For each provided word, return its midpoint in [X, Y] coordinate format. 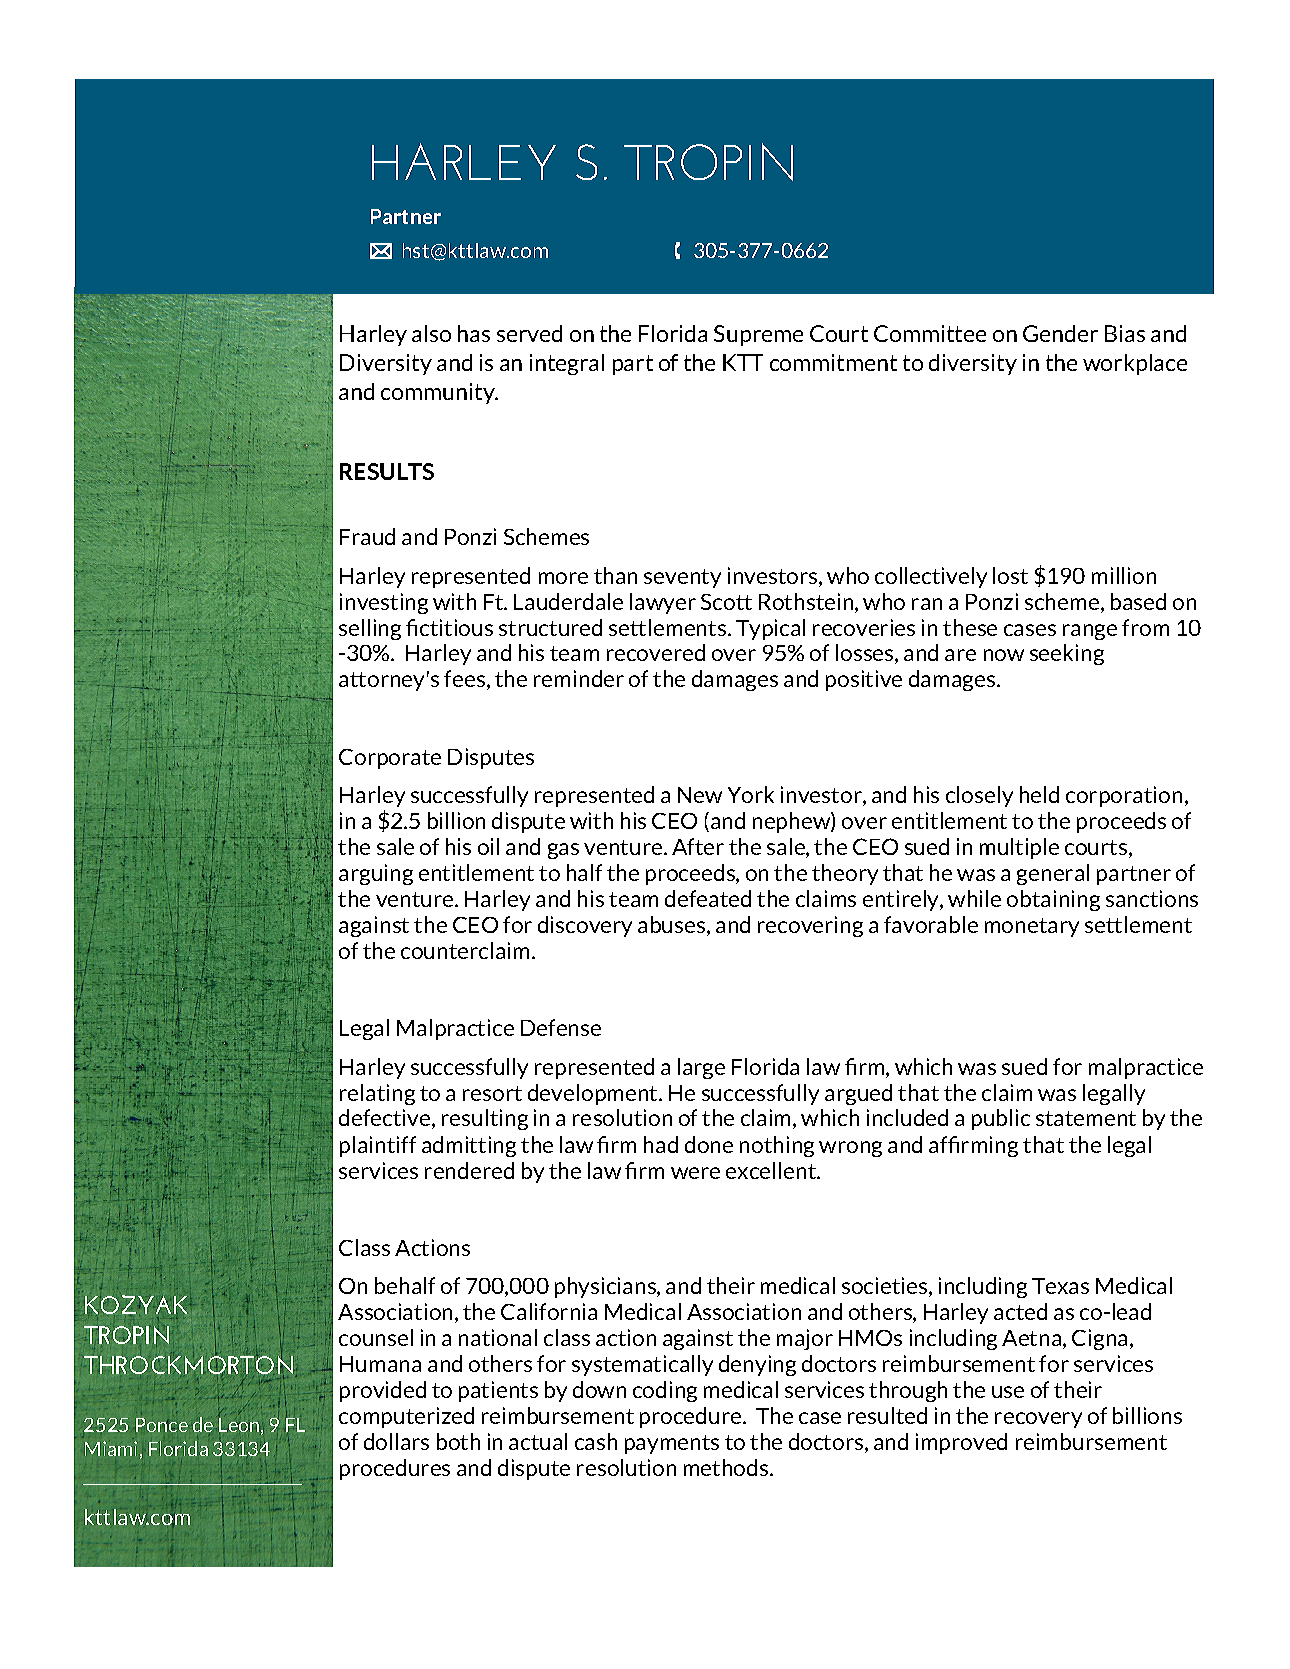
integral [567, 364]
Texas [1060, 1286]
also [431, 333]
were [695, 1173]
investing [384, 603]
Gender [1060, 333]
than [615, 575]
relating [377, 1094]
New [700, 795]
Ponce [162, 1425]
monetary [1032, 927]
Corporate [390, 759]
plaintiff [378, 1146]
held [1039, 794]
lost [1010, 575]
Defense [561, 1027]
